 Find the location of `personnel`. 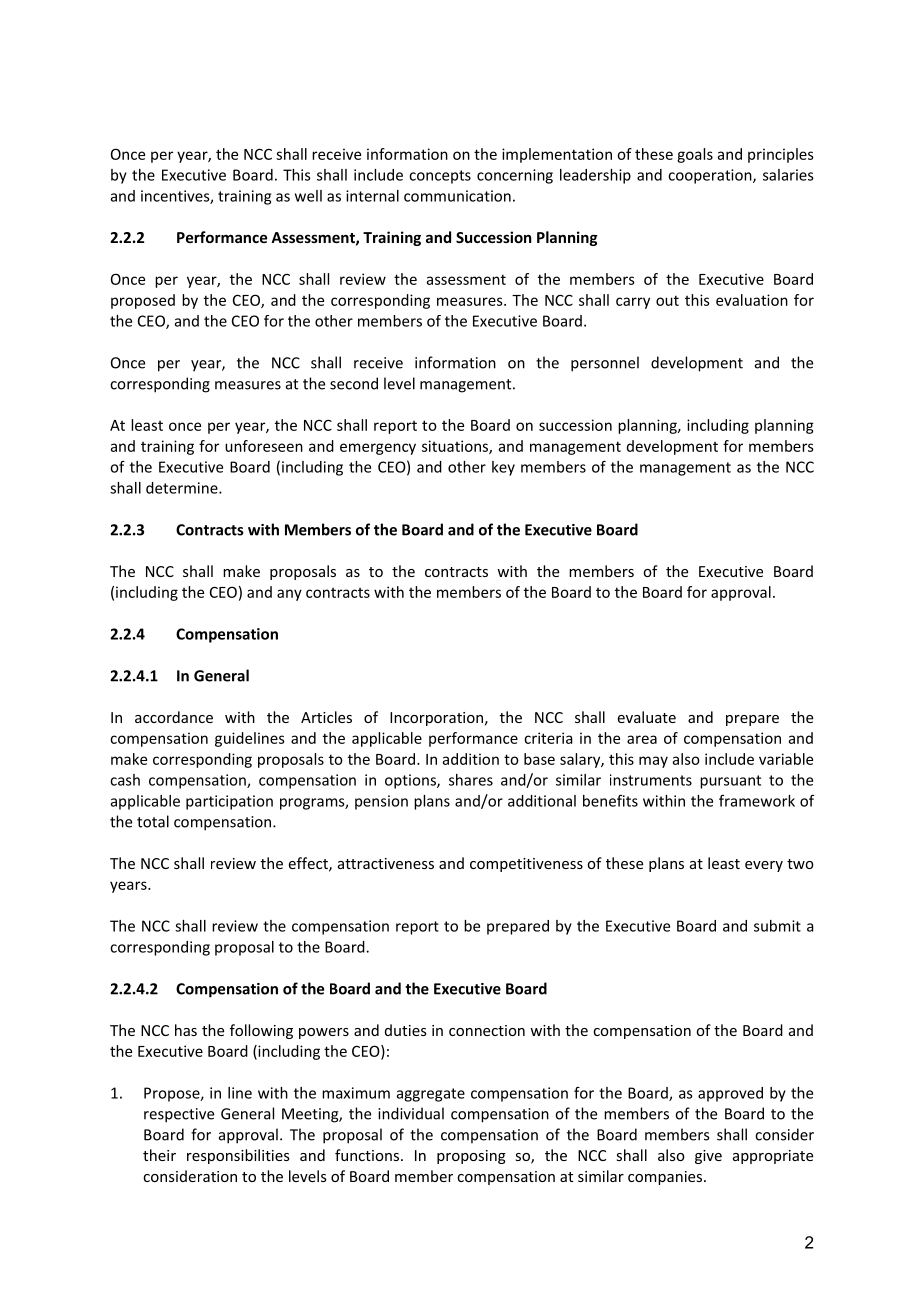

personnel is located at coordinates (605, 364).
